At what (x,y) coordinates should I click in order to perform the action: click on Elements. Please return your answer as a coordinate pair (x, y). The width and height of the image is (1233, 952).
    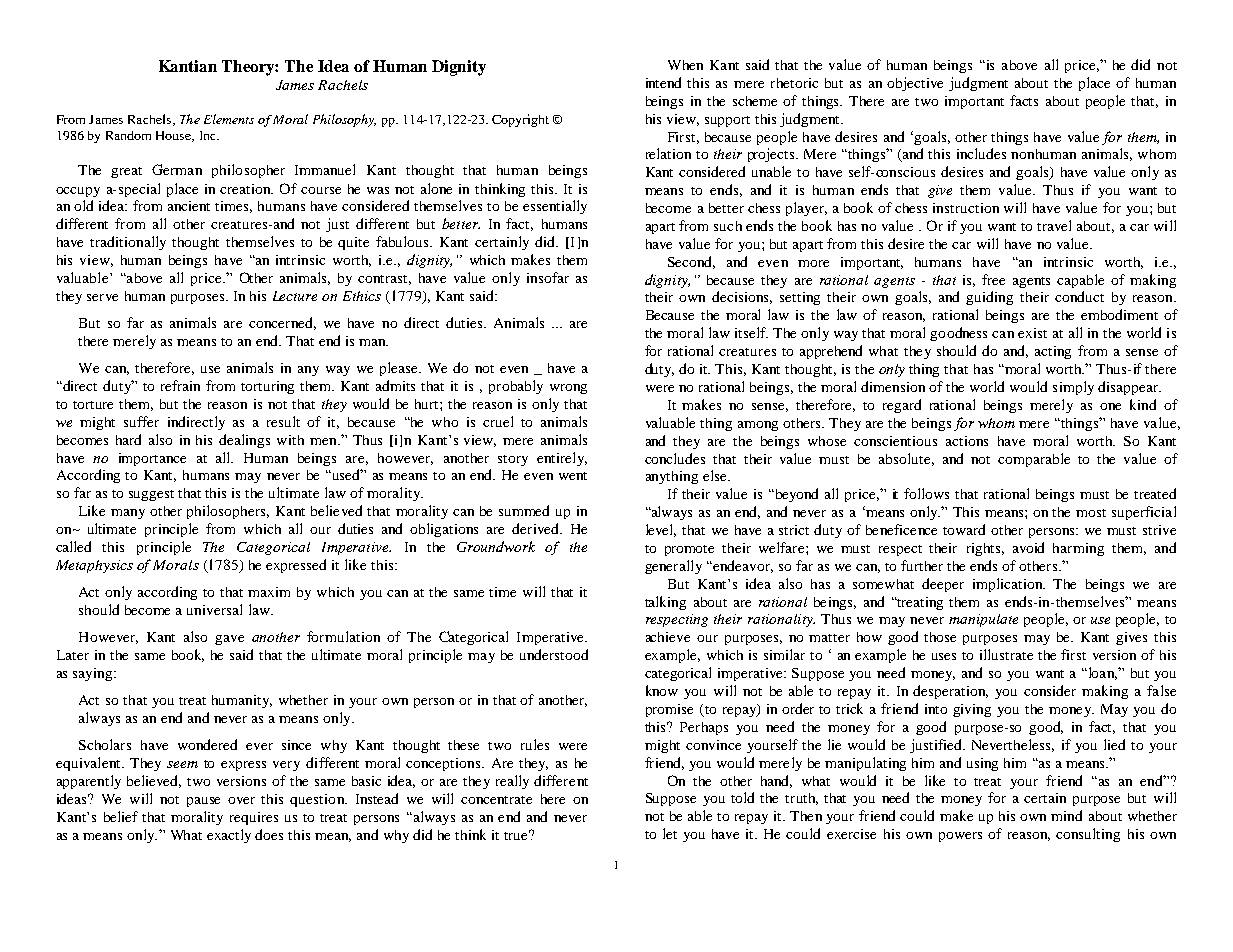
    Looking at the image, I should click on (229, 119).
